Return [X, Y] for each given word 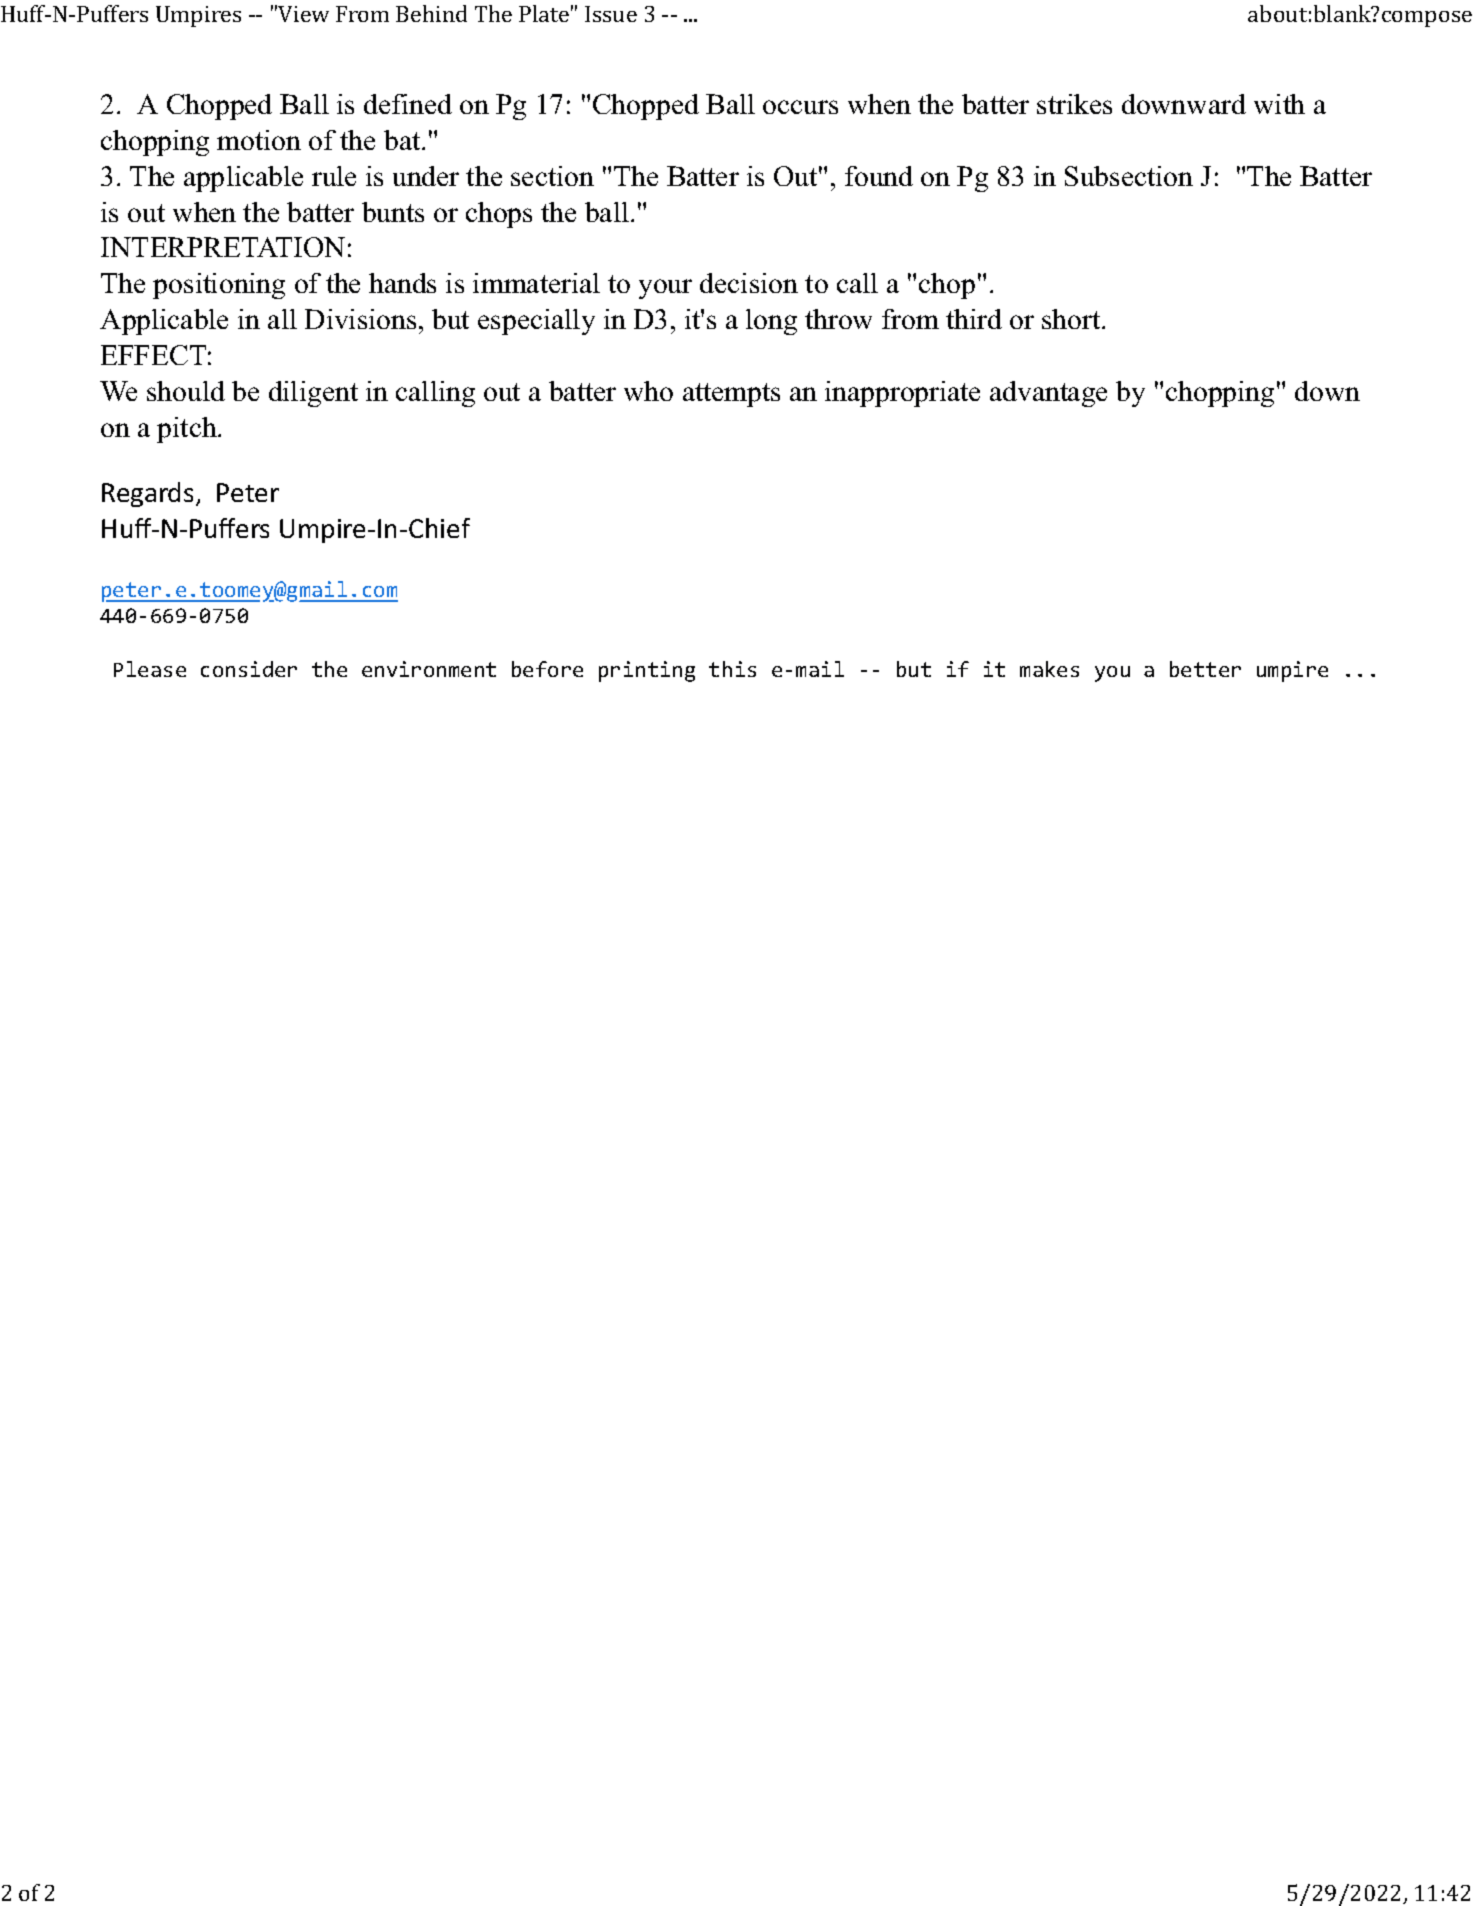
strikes [1074, 104]
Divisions [360, 319]
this [732, 669]
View [303, 14]
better [1205, 669]
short [1072, 319]
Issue [611, 14]
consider [249, 669]
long [771, 322]
